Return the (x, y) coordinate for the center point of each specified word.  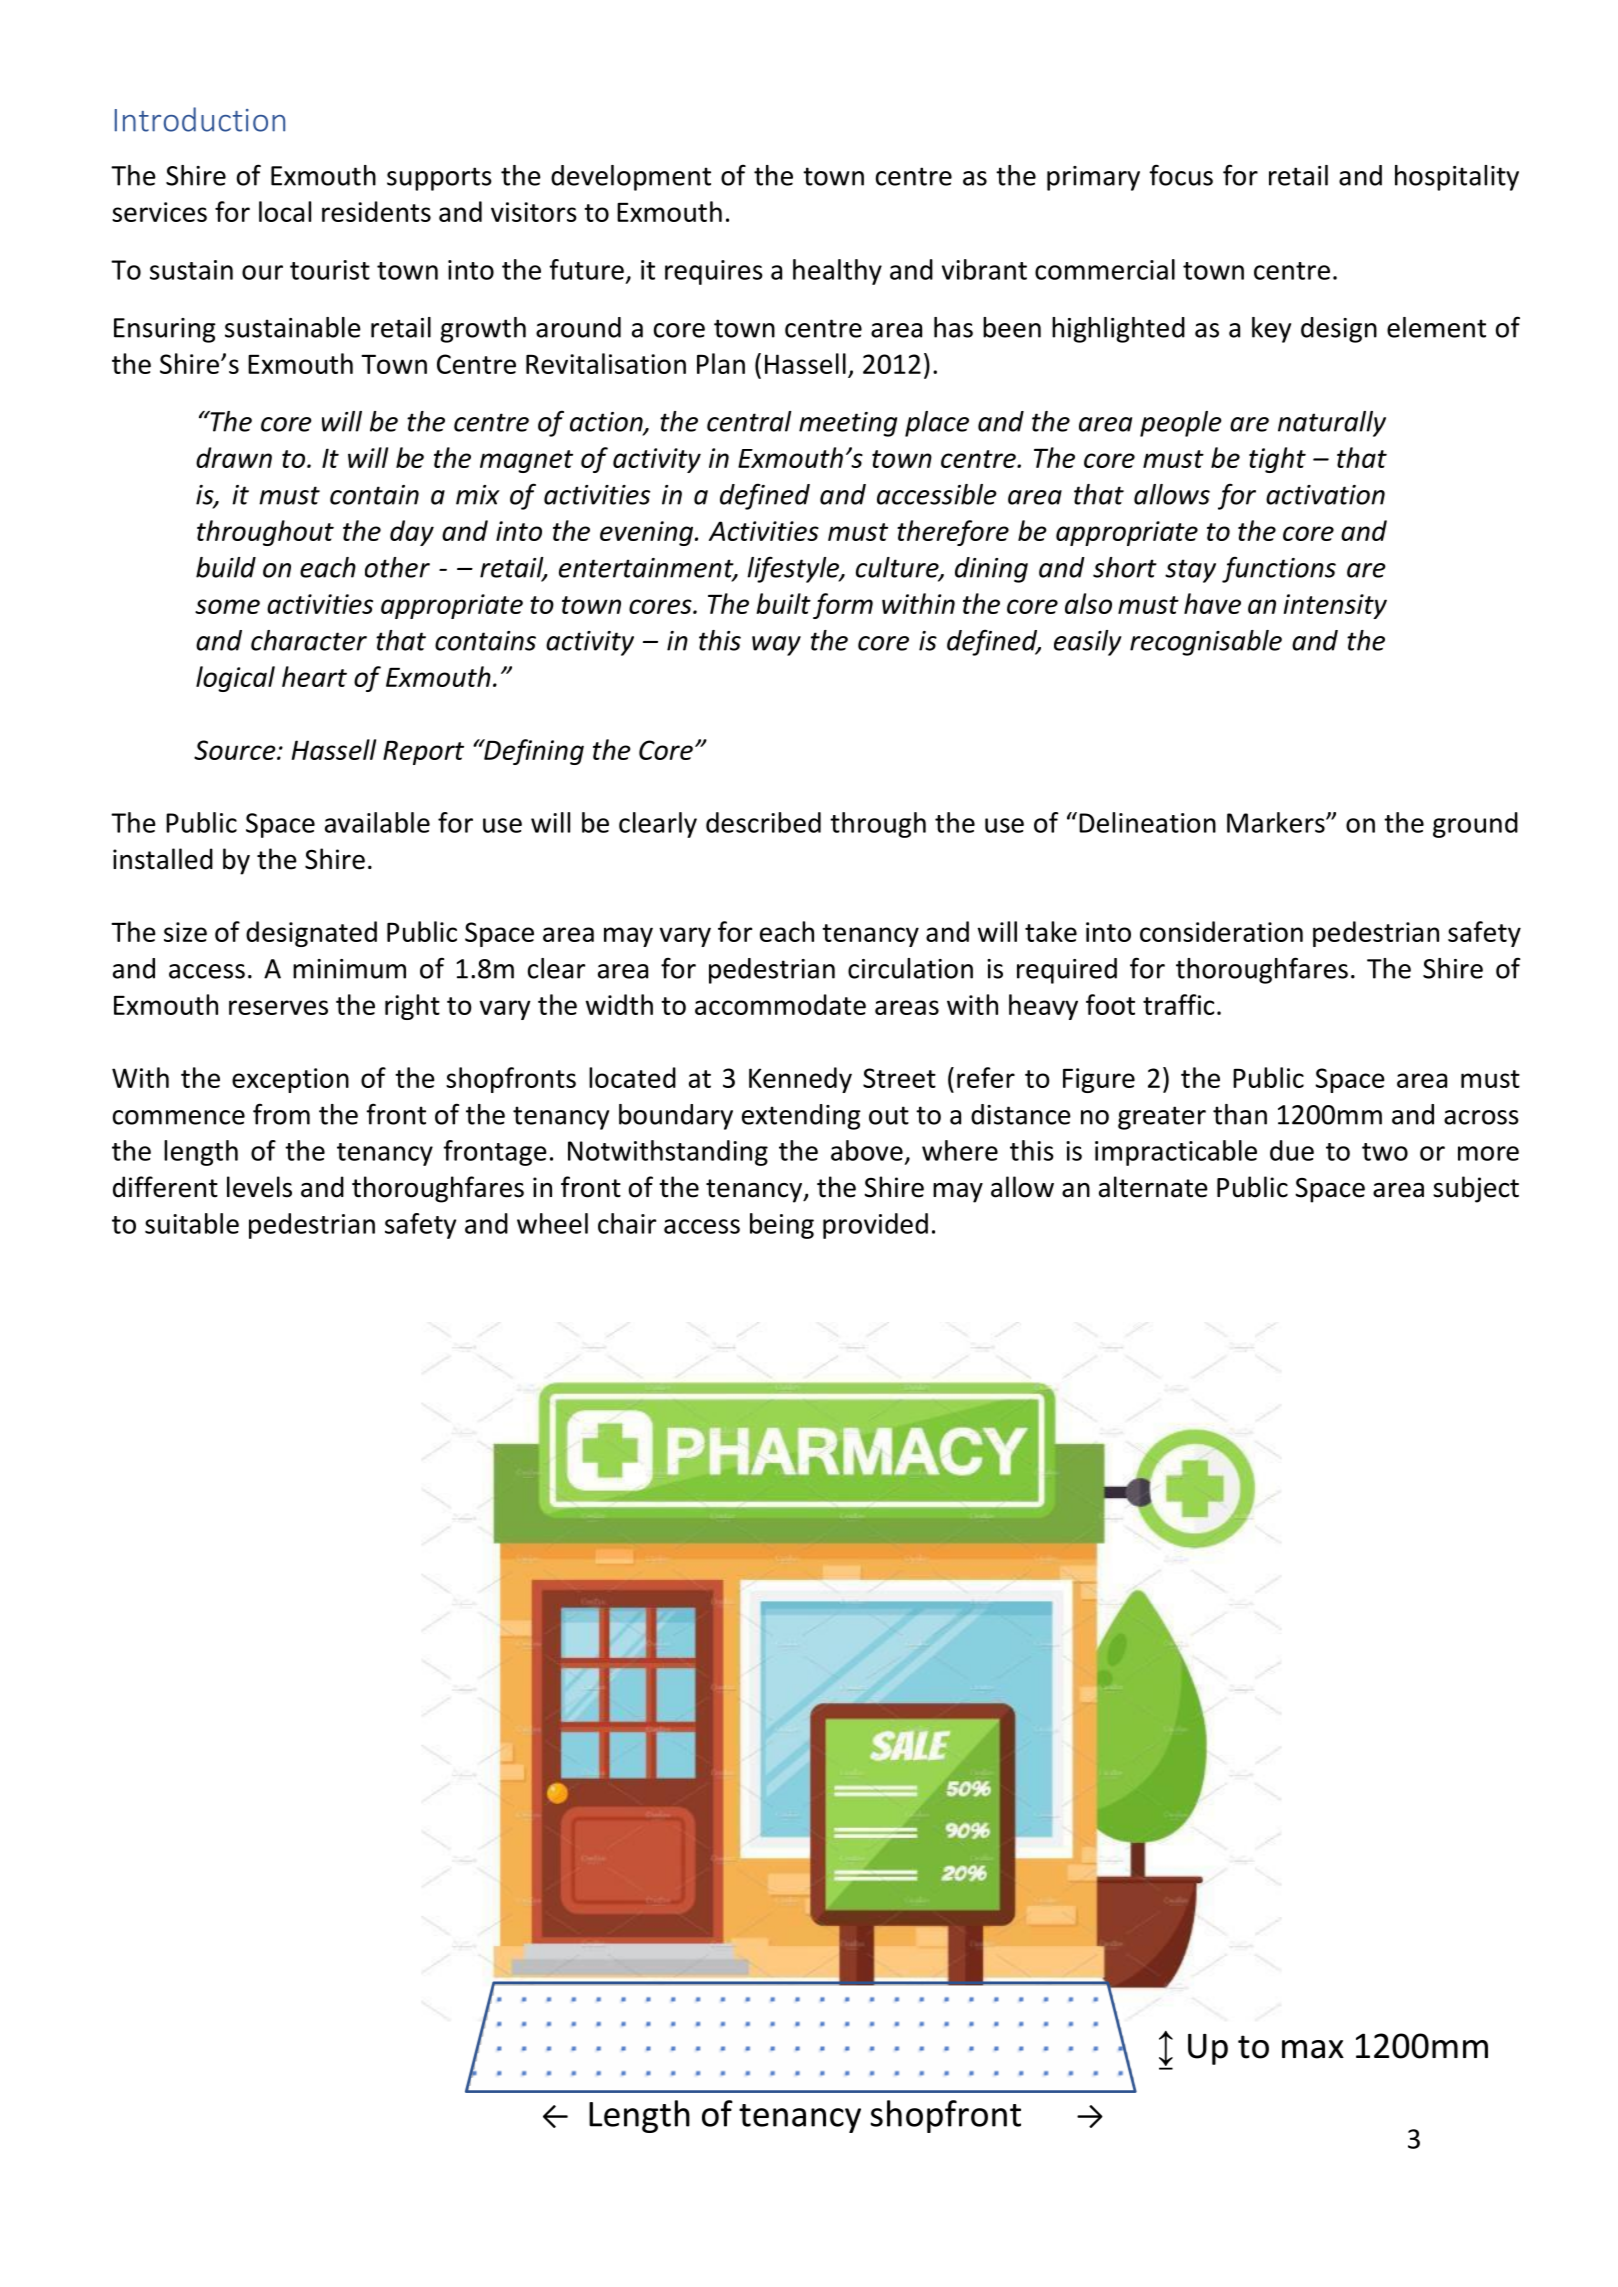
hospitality (1457, 178)
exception (290, 1080)
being (782, 1226)
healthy (837, 272)
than (1240, 1114)
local (285, 211)
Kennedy (800, 1080)
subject (1476, 1189)
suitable (192, 1223)
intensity (1335, 606)
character (309, 640)
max (1313, 2049)
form (843, 606)
